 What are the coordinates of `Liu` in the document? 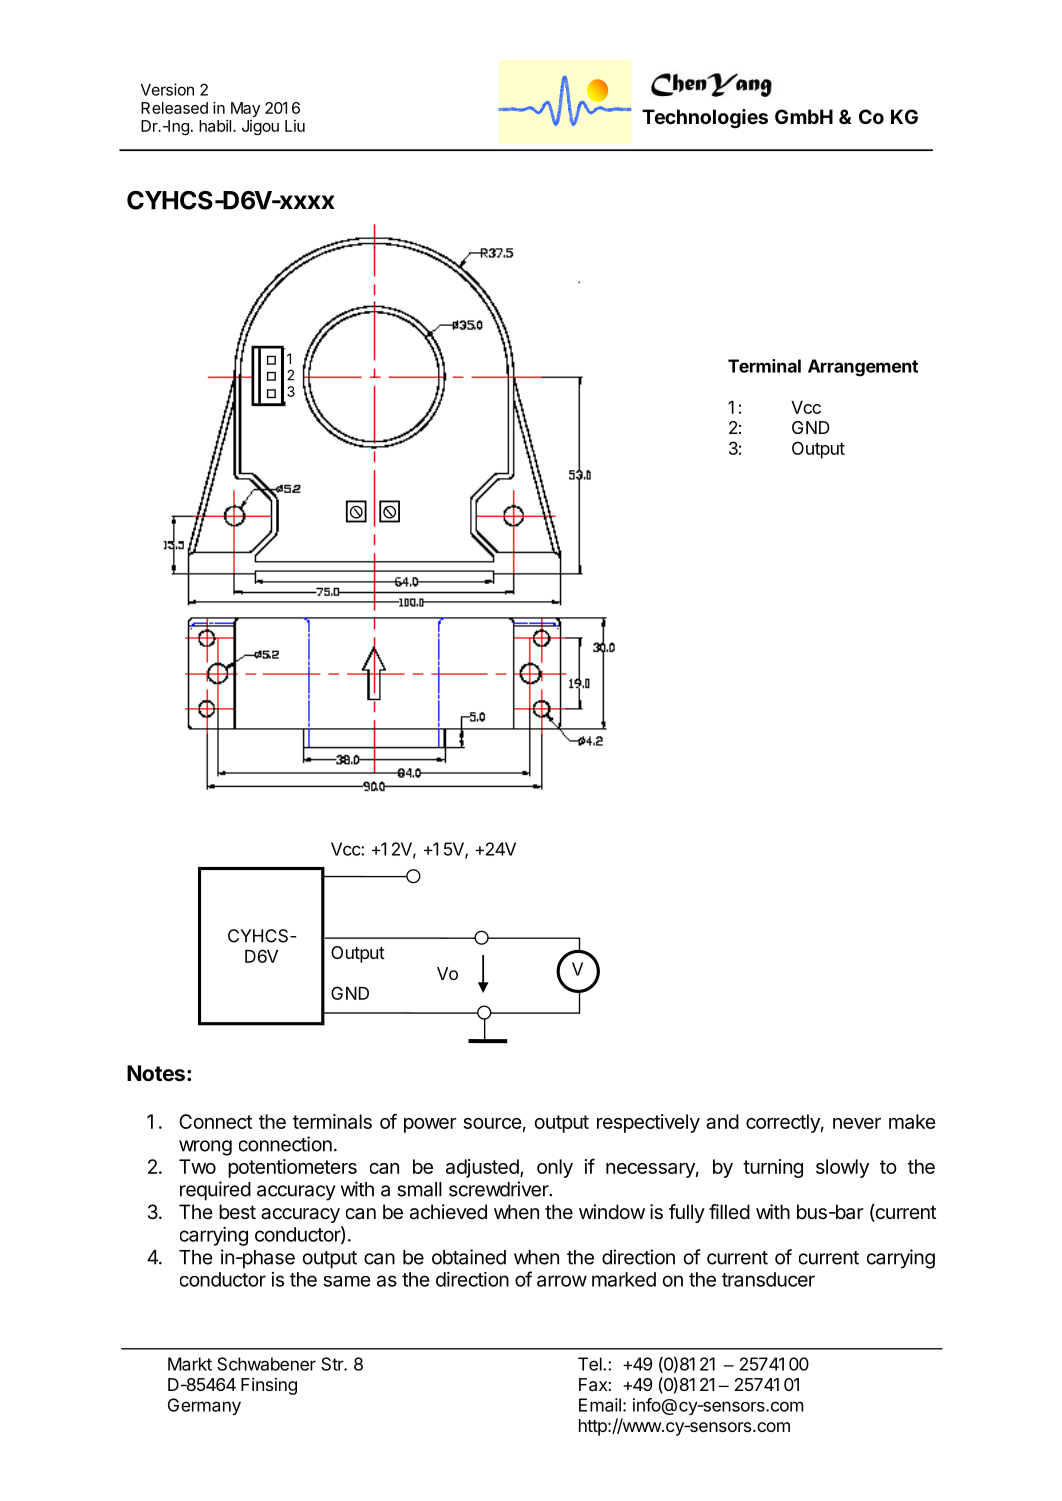 It's located at (295, 126).
